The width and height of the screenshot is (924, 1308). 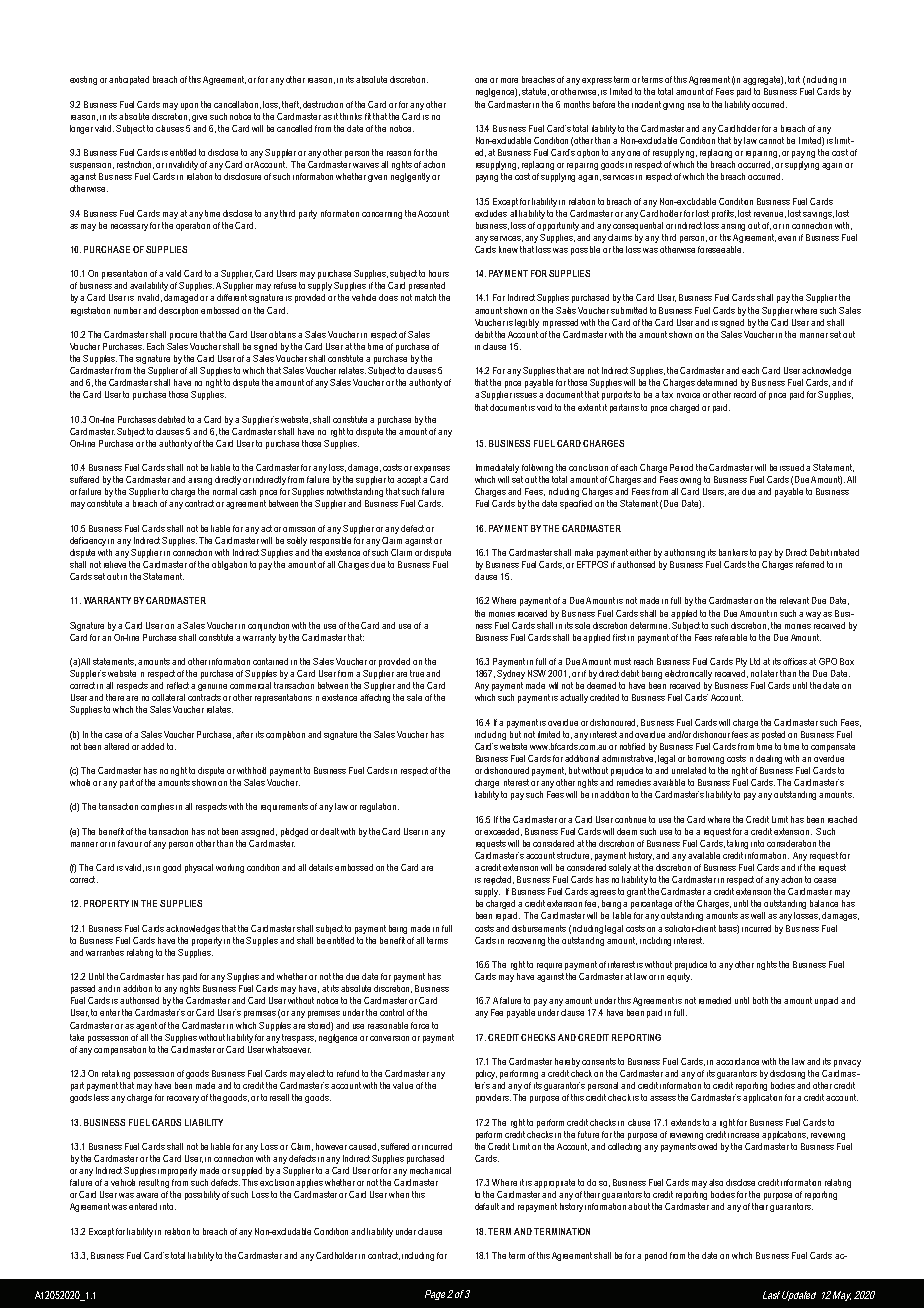 What do you see at coordinates (189, 106) in the screenshot?
I see `upon` at bounding box center [189, 106].
